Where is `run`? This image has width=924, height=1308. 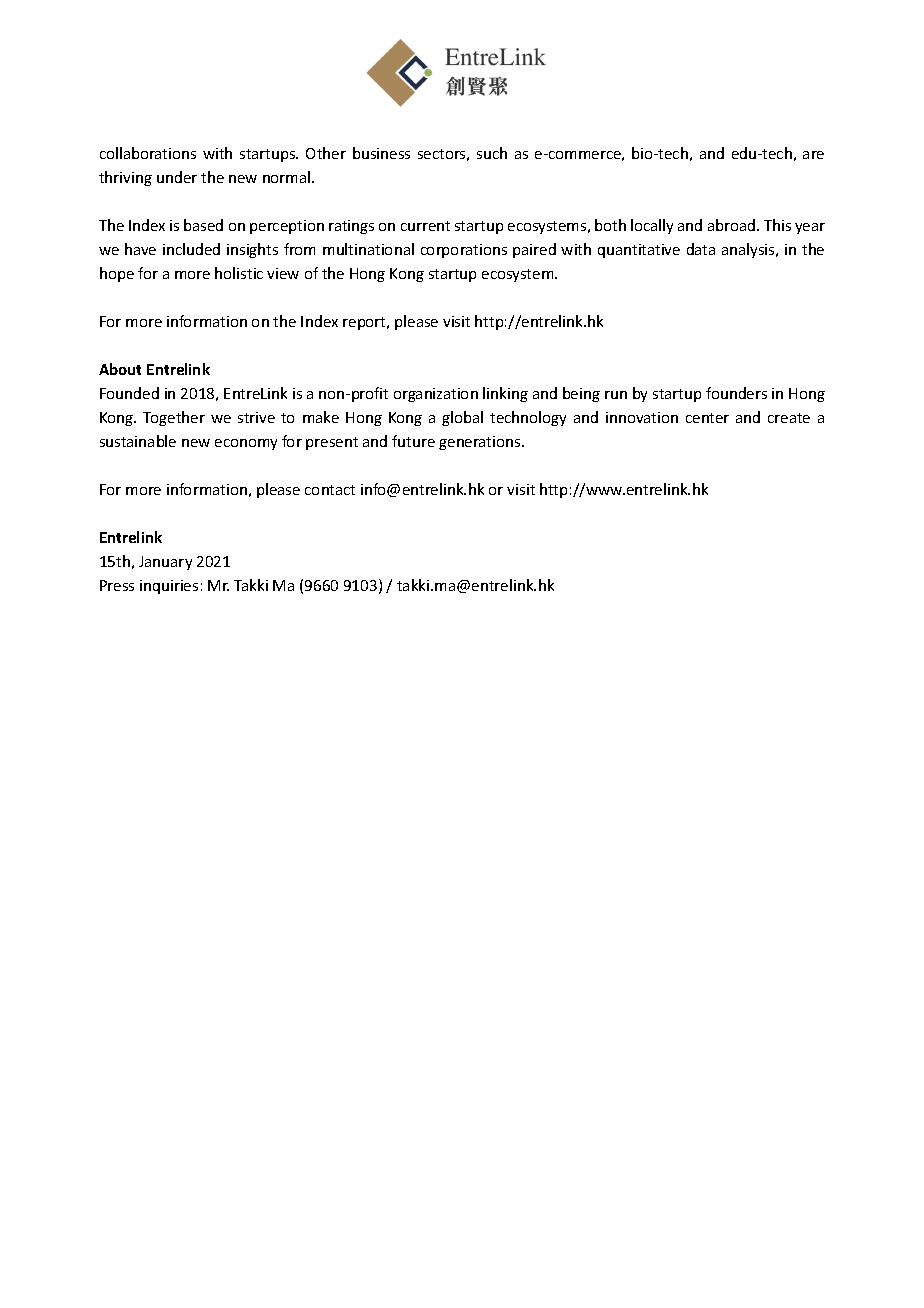
run is located at coordinates (616, 395).
